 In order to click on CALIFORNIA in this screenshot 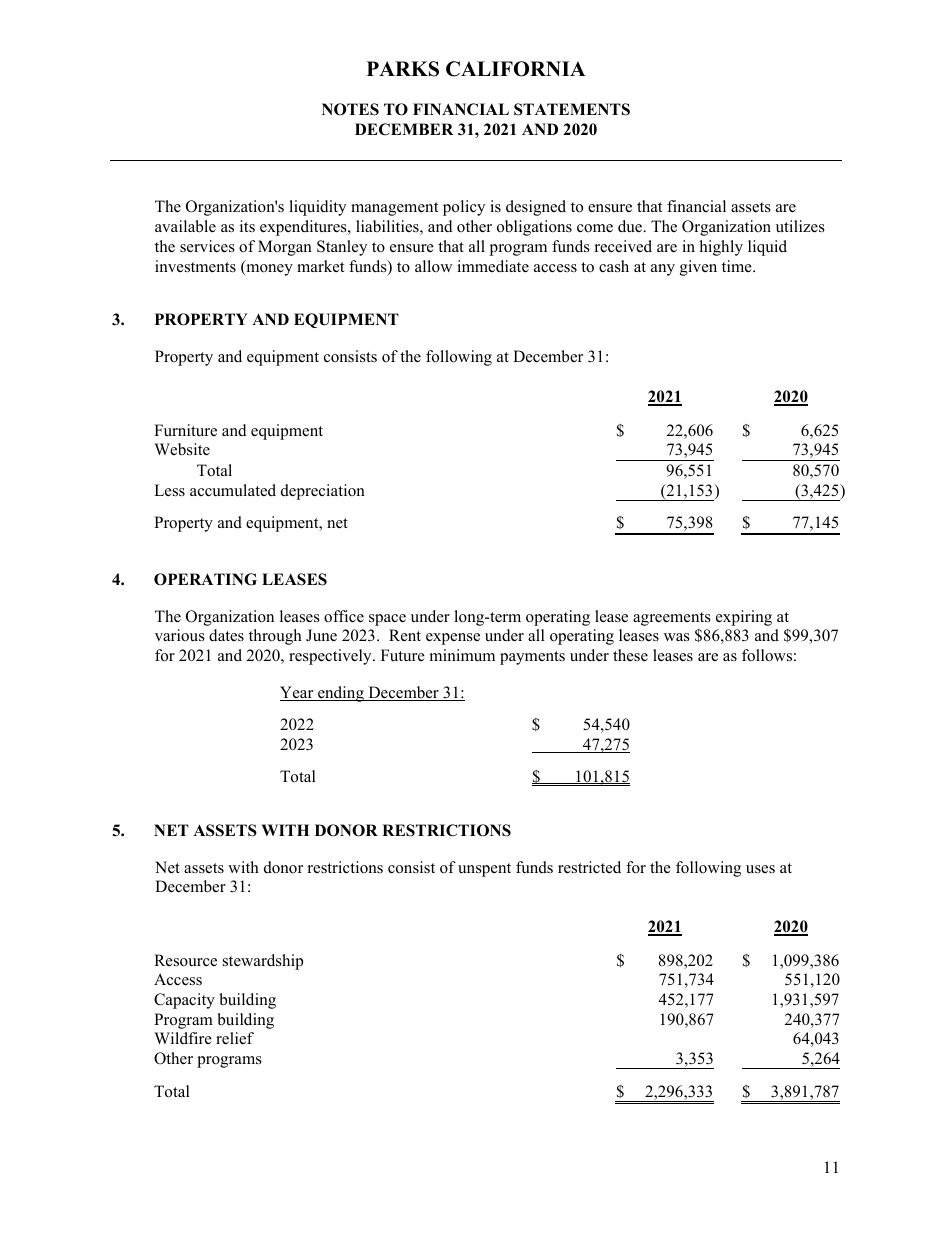, I will do `click(516, 69)`.
